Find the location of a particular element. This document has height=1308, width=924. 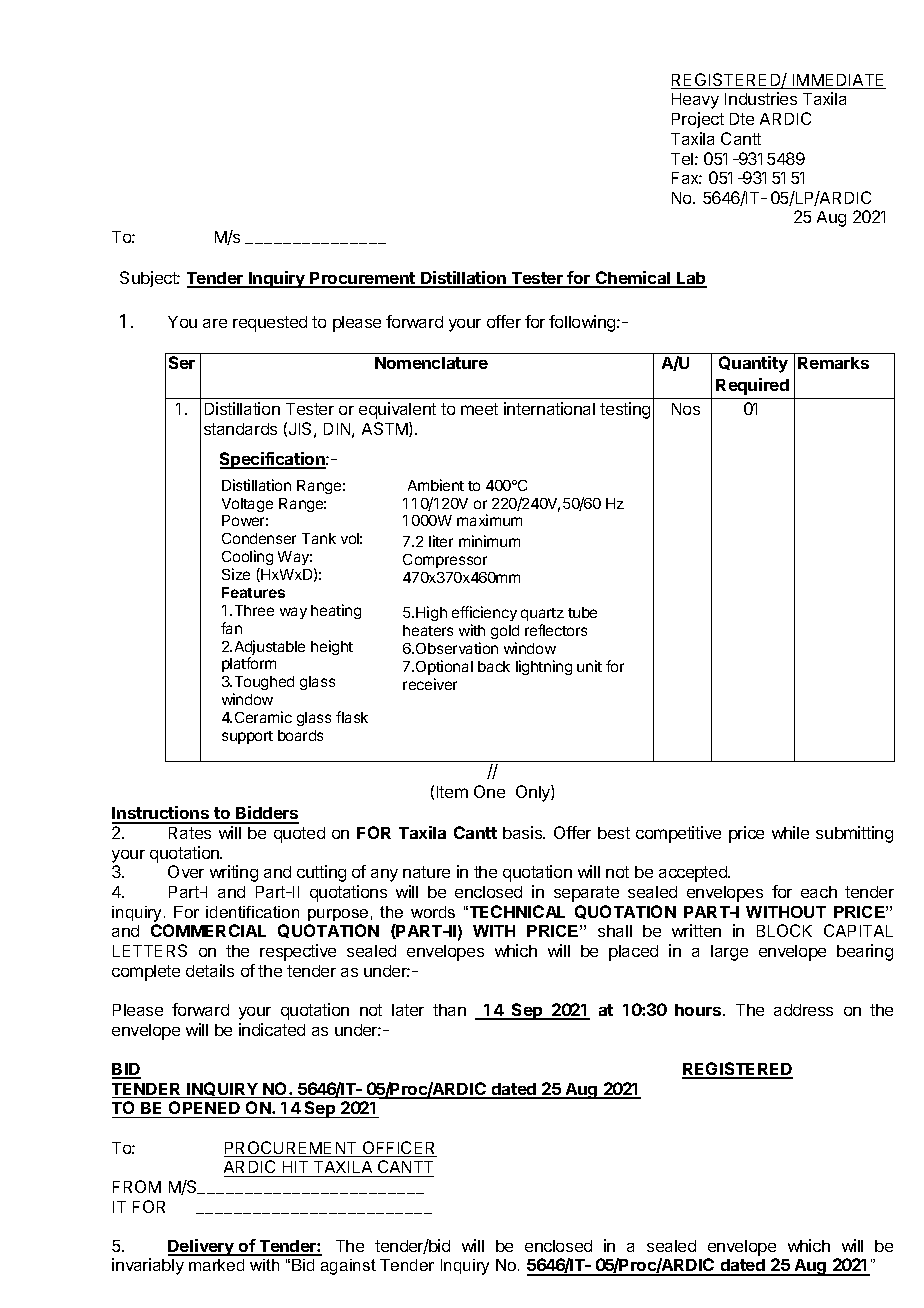

Delivery is located at coordinates (202, 1247).
